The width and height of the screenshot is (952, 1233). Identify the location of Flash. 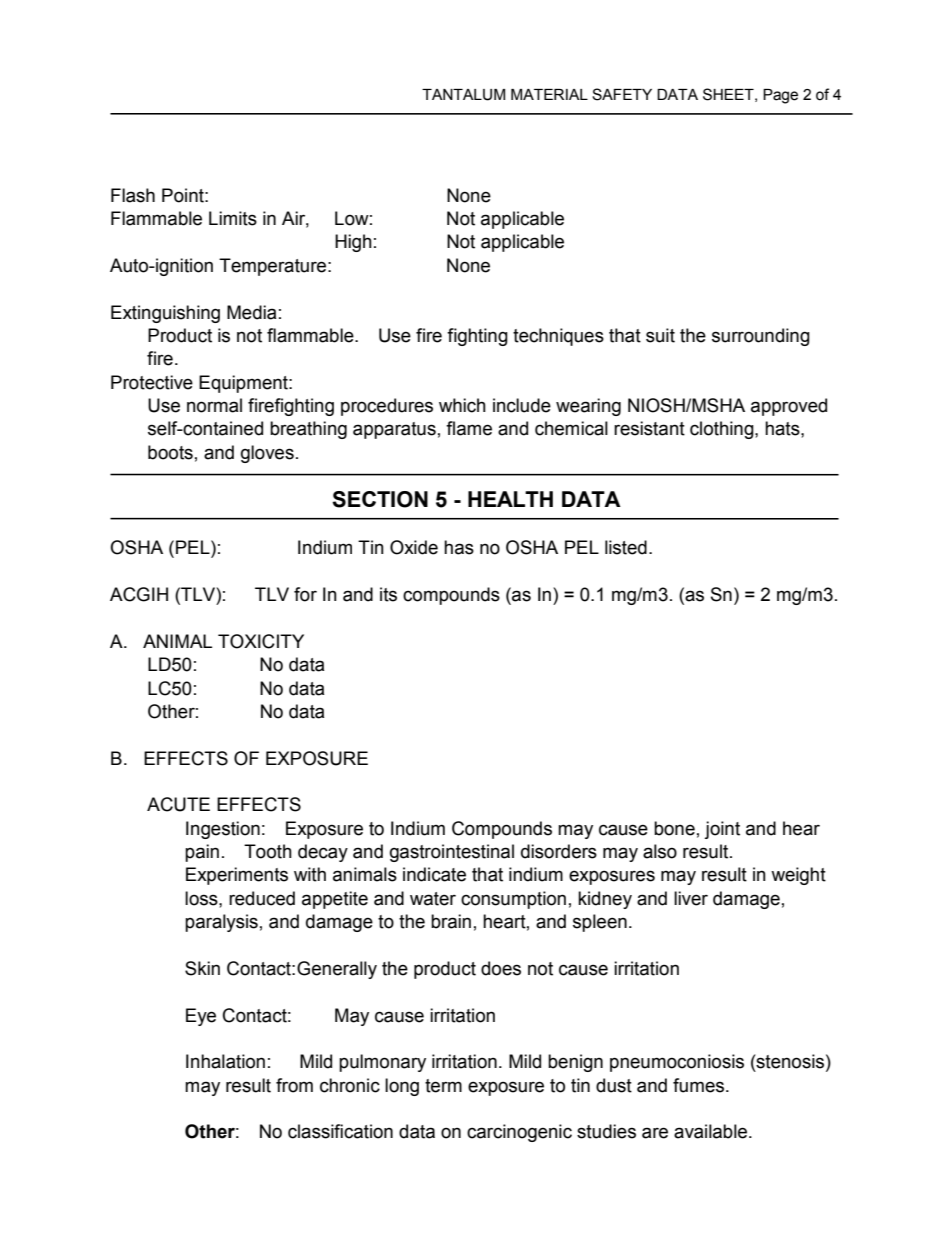
(133, 195).
